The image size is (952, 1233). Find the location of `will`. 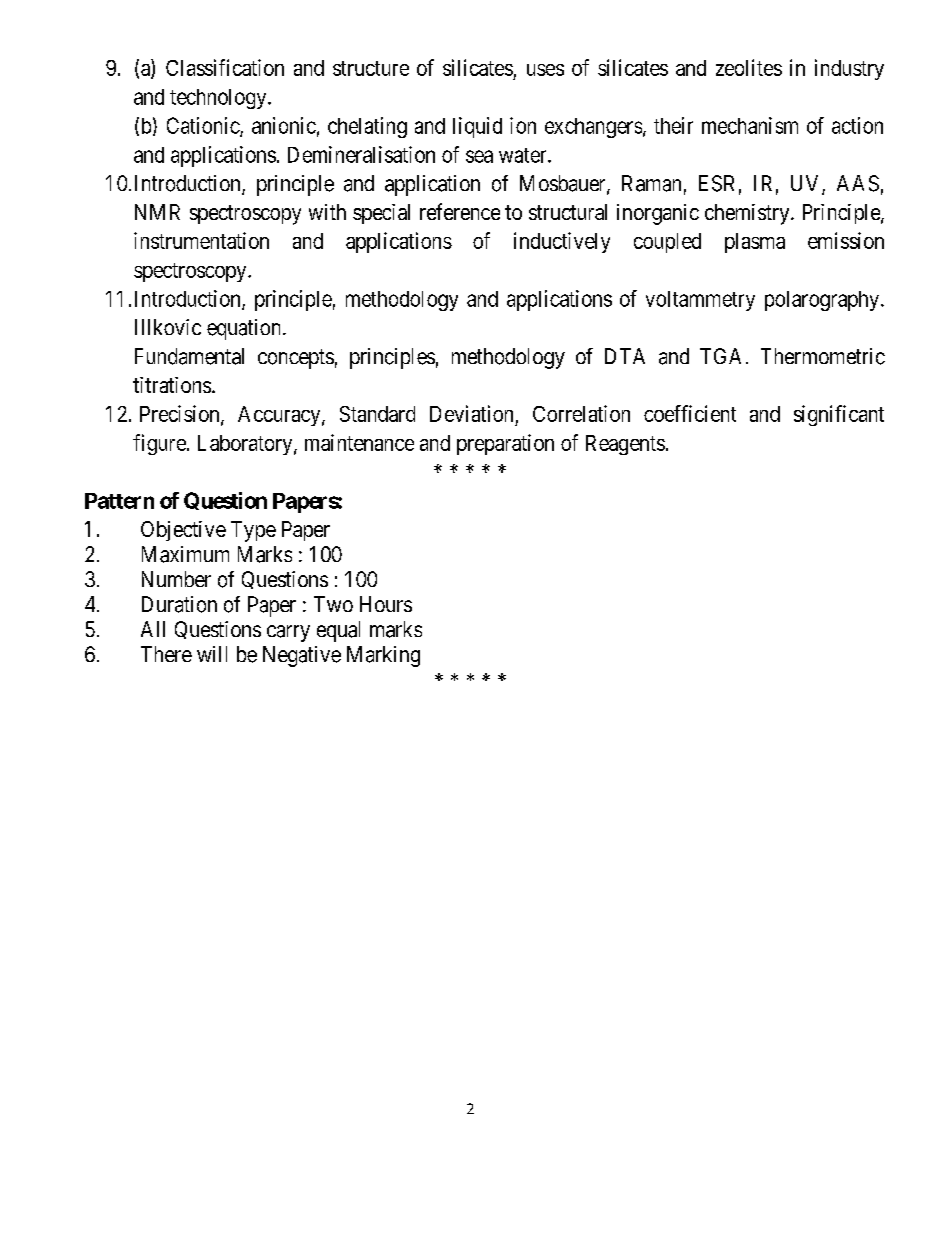

will is located at coordinates (212, 654).
